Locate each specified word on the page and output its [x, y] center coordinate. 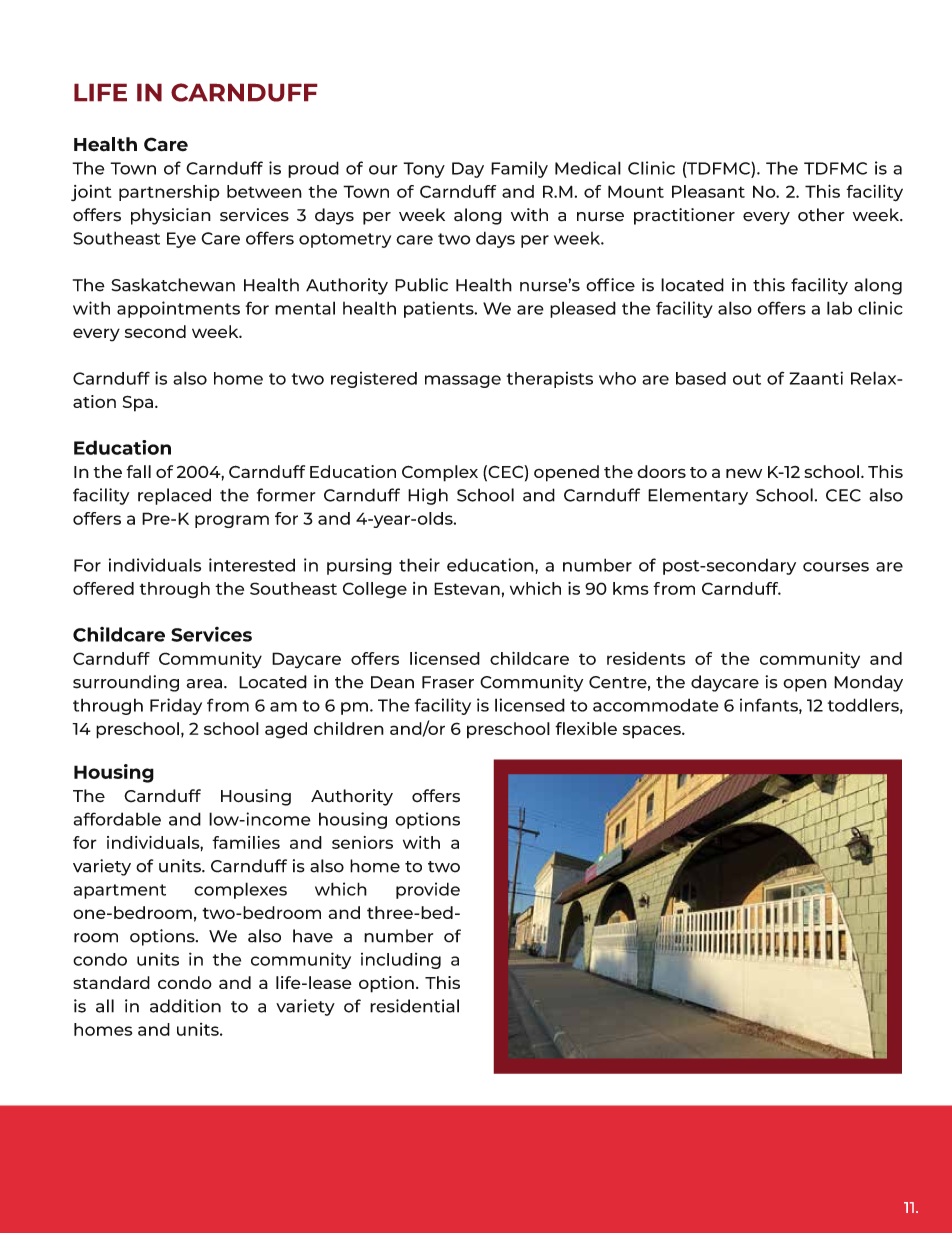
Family [519, 169]
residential [414, 1006]
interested [252, 565]
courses [836, 567]
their [419, 565]
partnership [169, 193]
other [821, 215]
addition [185, 1006]
